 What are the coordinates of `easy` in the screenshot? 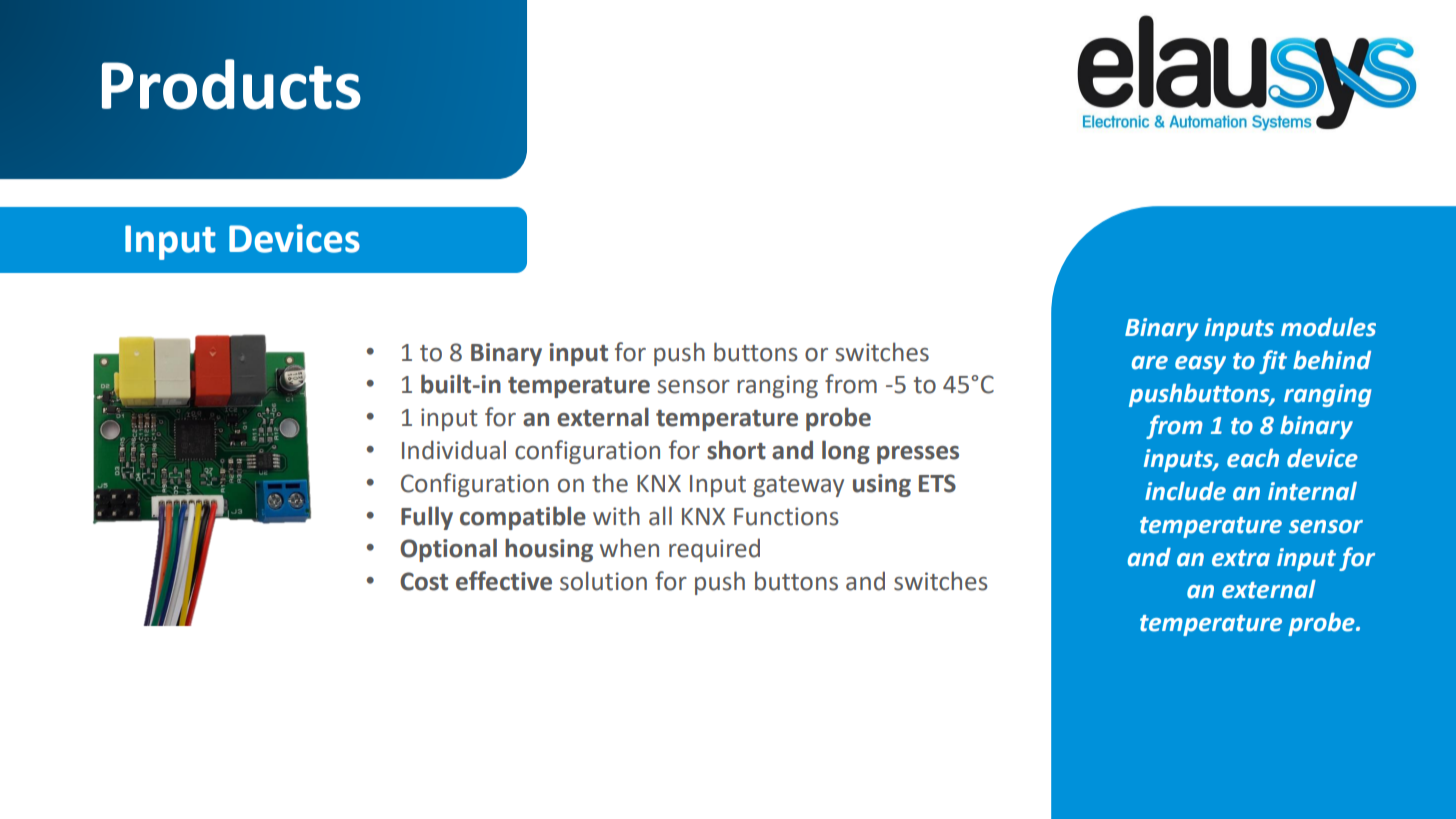 It's located at (1200, 365).
